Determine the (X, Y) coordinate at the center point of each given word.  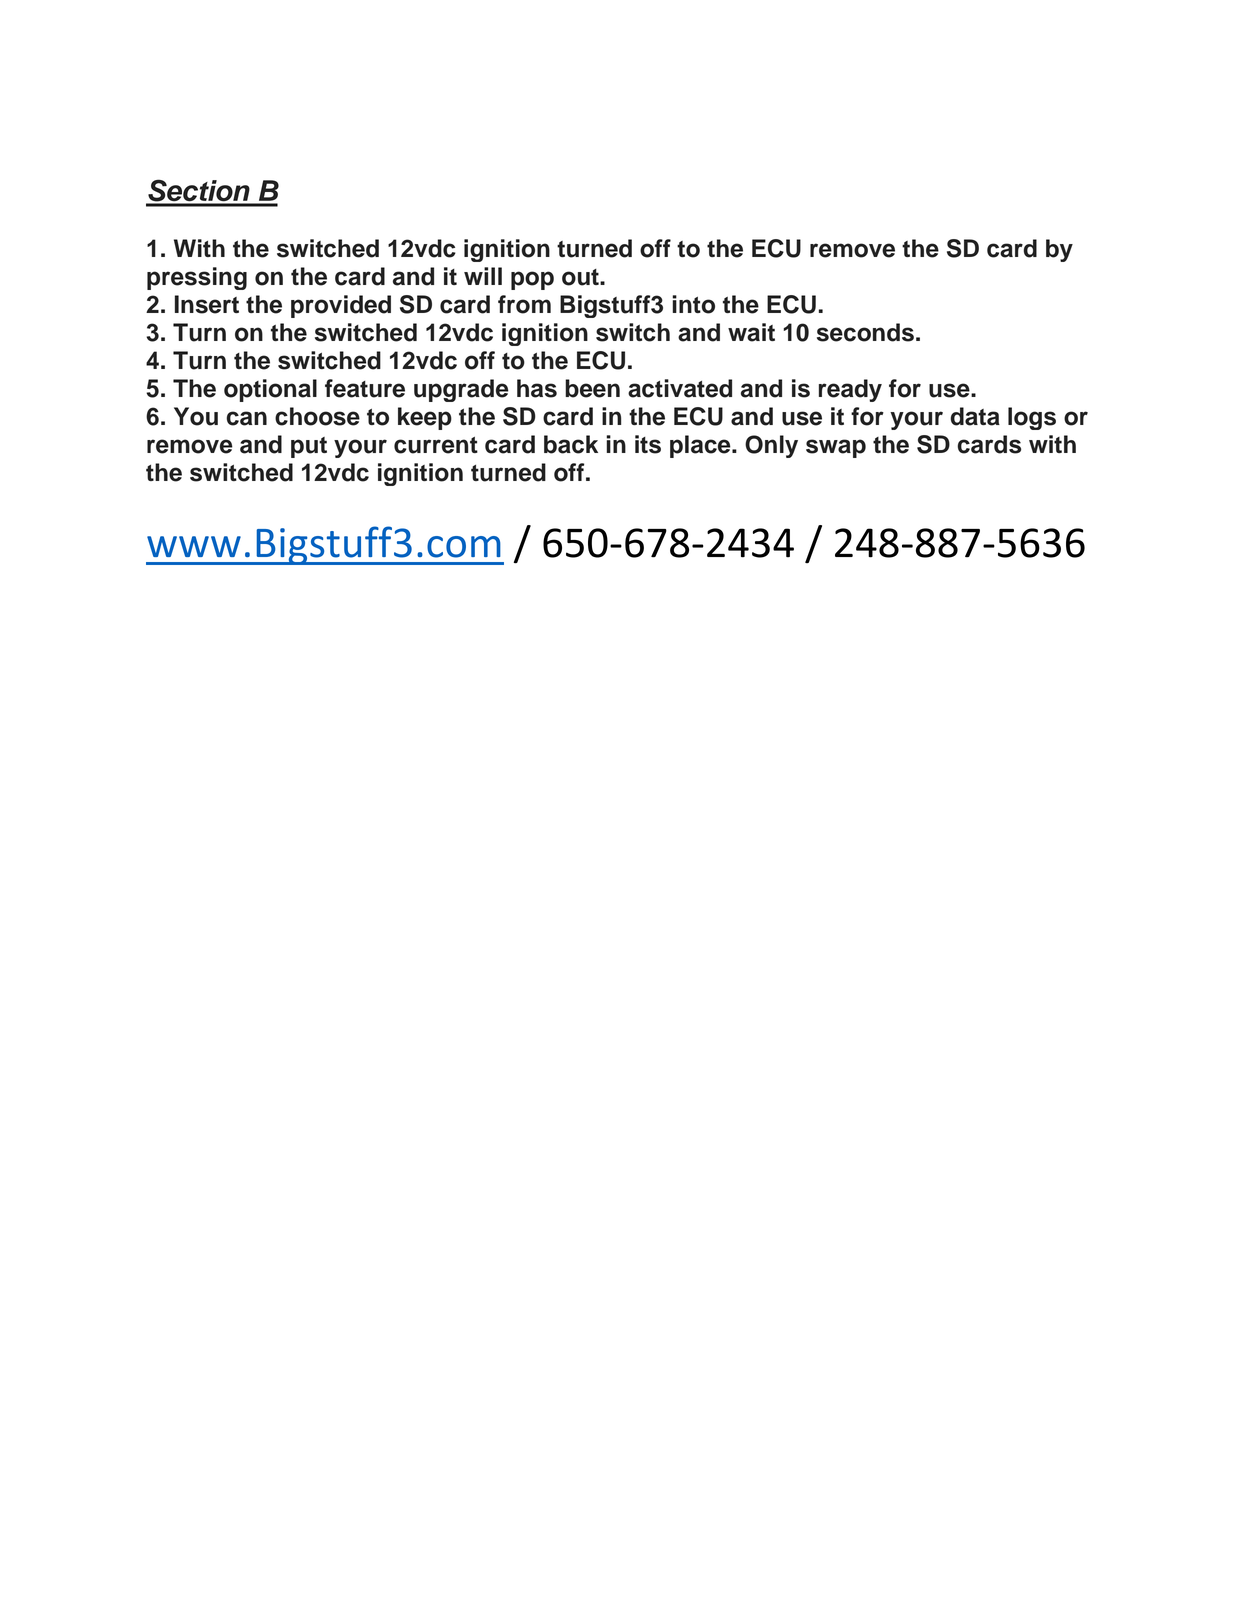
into (693, 304)
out (581, 277)
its (648, 444)
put (309, 447)
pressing (197, 278)
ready (850, 390)
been (592, 388)
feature (365, 388)
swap (836, 448)
